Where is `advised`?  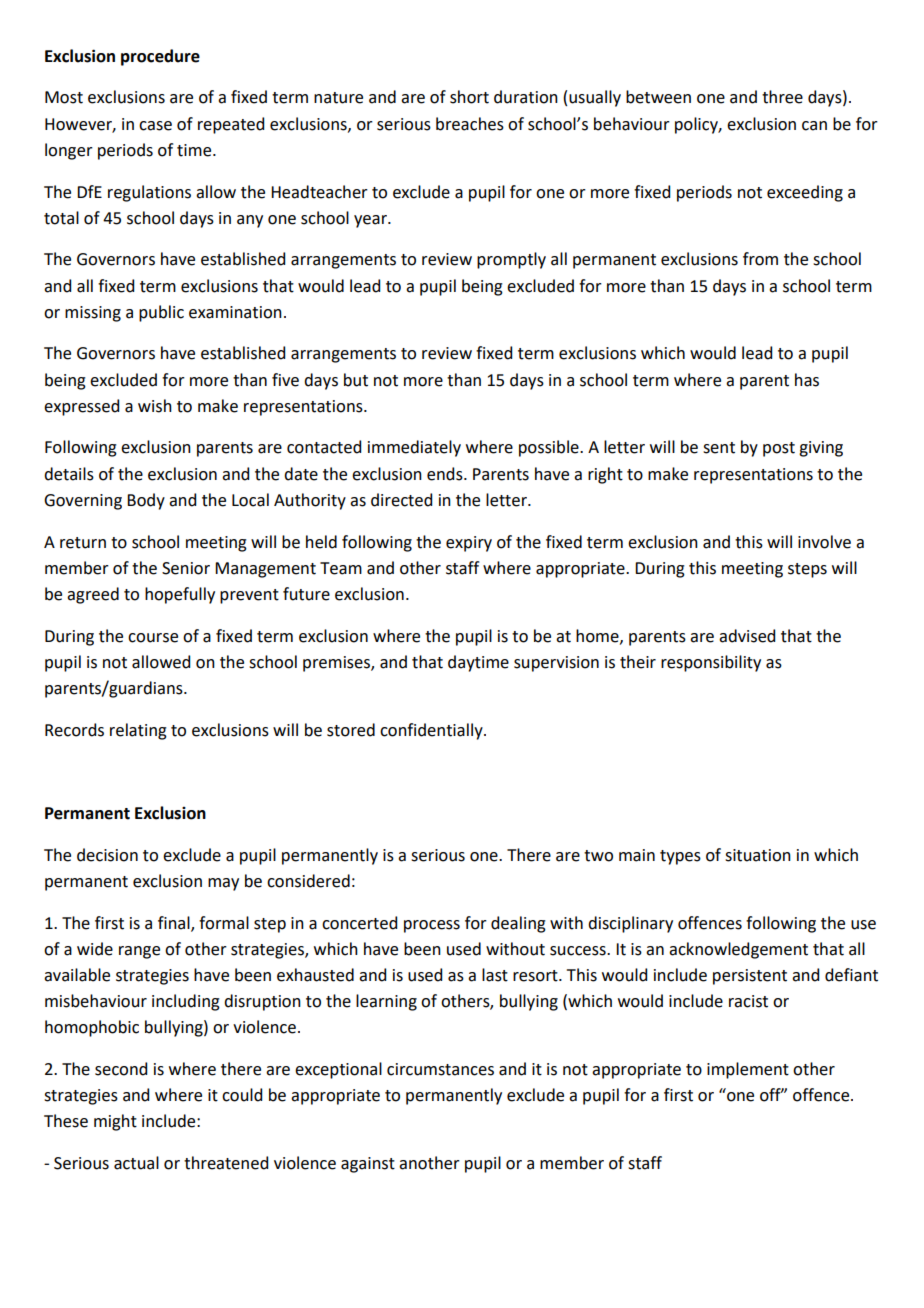 advised is located at coordinates (747, 636).
